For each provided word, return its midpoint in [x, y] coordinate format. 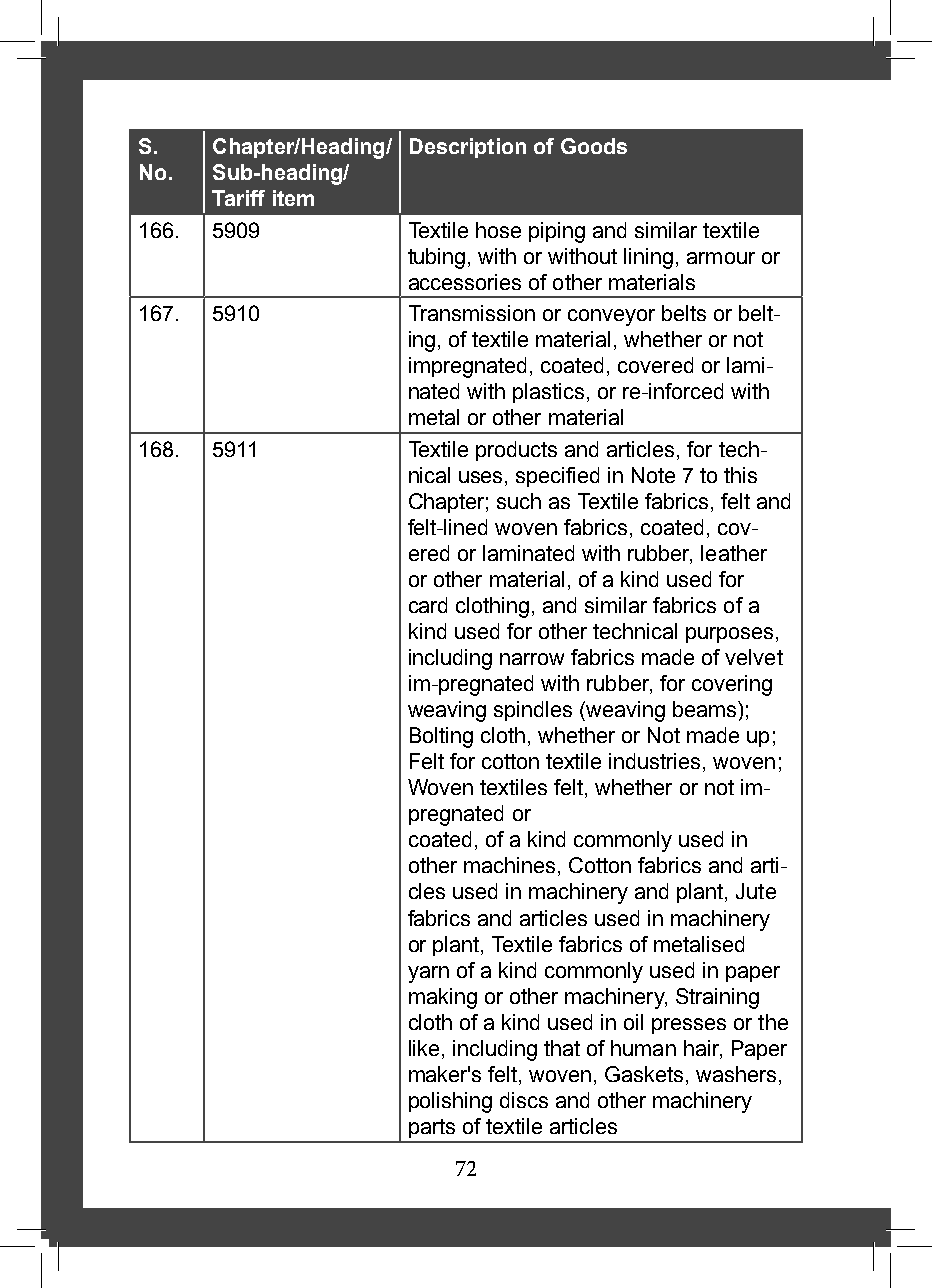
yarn [428, 974]
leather [734, 553]
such [519, 501]
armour [721, 258]
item [293, 198]
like [424, 1048]
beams [704, 709]
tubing [436, 258]
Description [468, 148]
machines [509, 865]
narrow [532, 659]
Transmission [472, 313]
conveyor [611, 317]
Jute [756, 891]
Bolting [441, 737]
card [428, 605]
